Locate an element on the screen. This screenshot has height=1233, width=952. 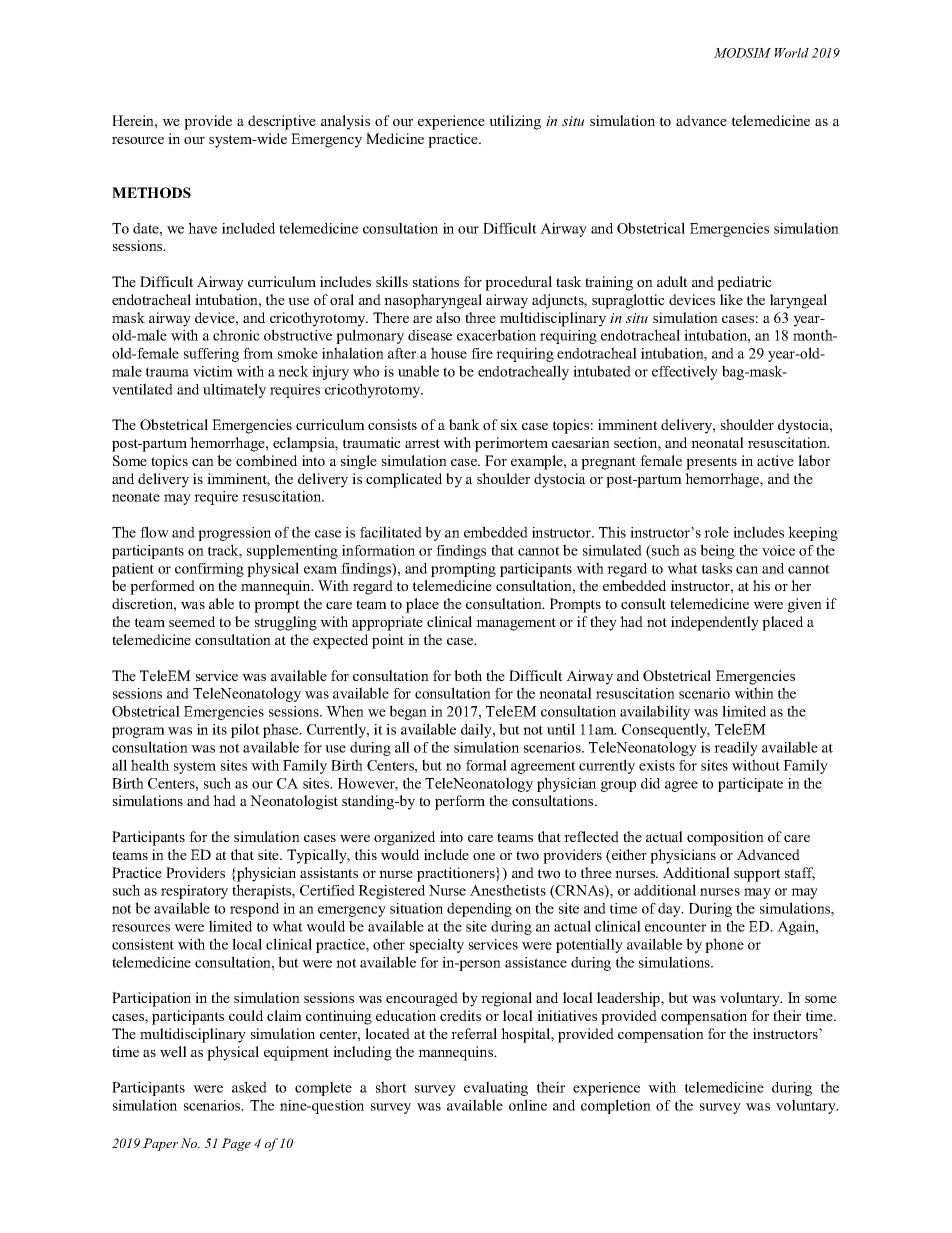
ultimately is located at coordinates (234, 390).
